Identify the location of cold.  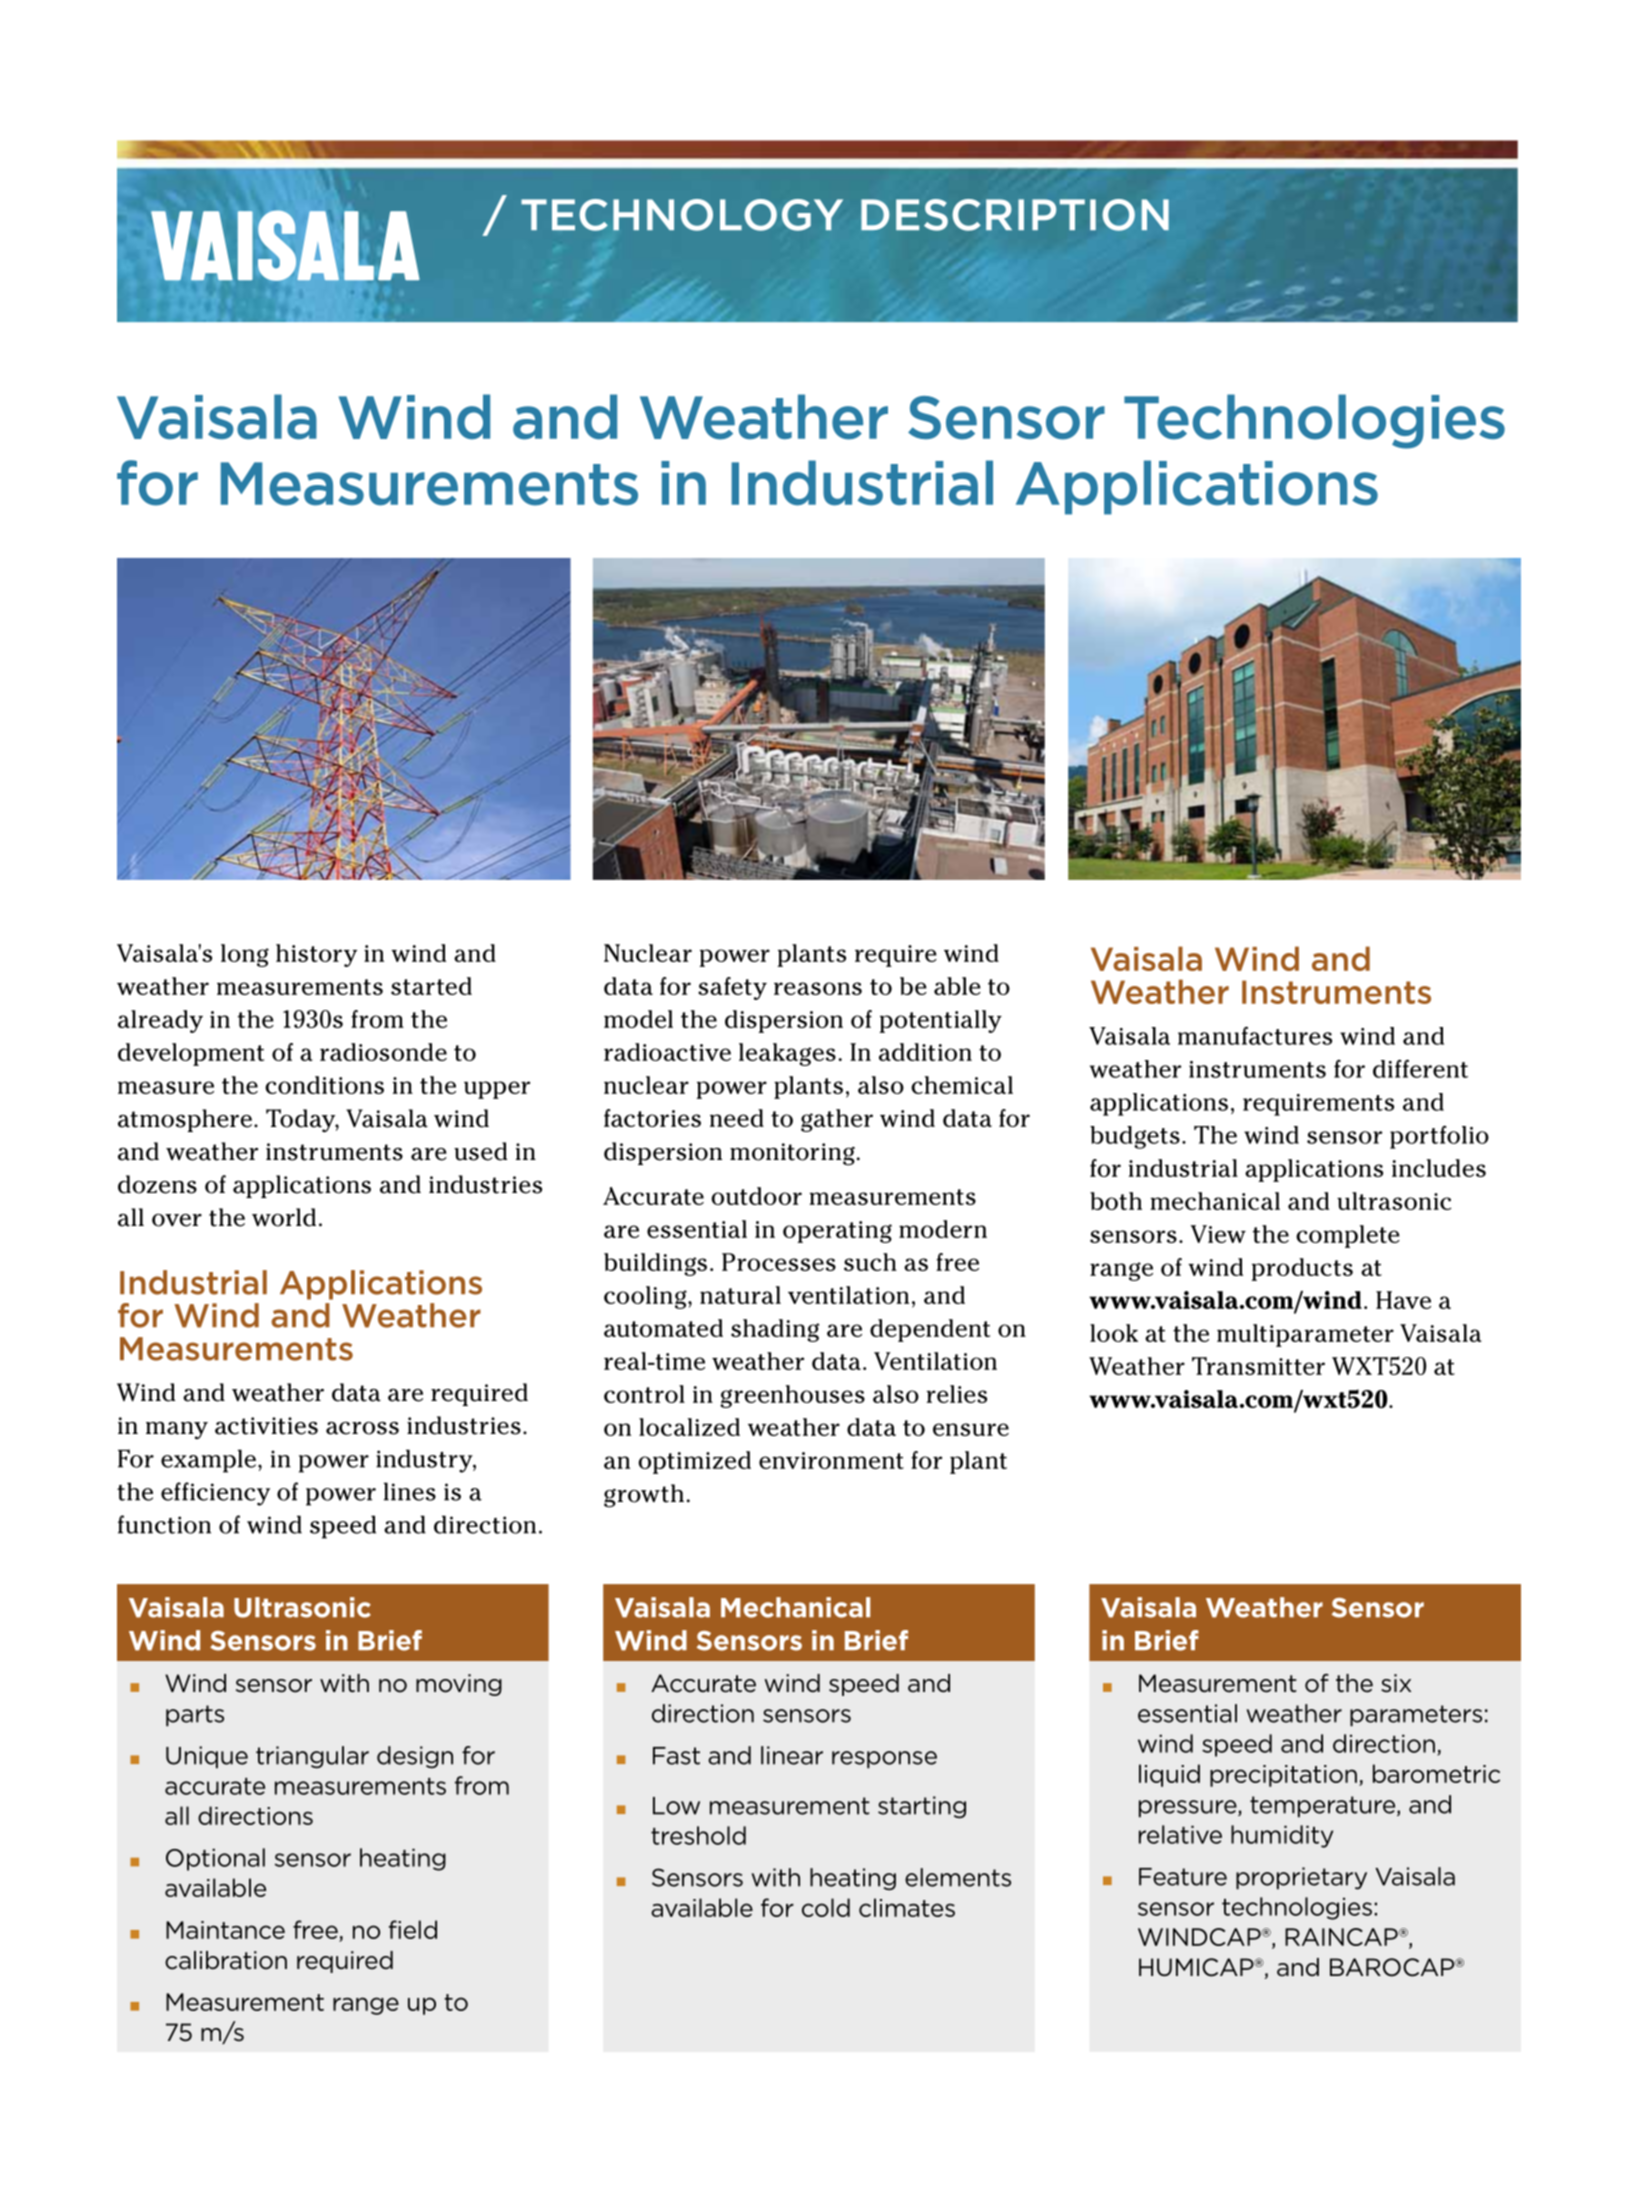
(826, 1907).
